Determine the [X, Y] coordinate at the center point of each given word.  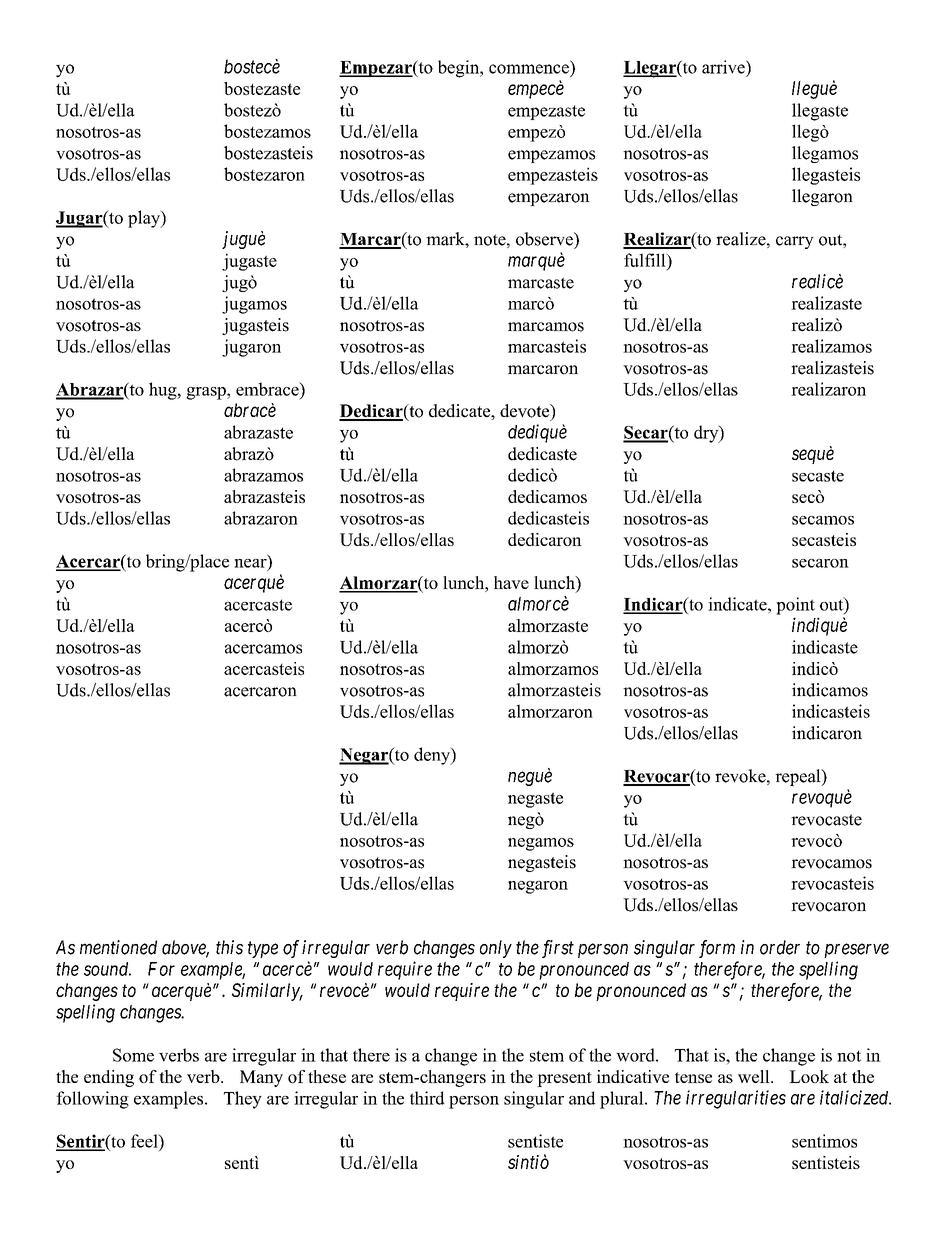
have [511, 582]
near [251, 563]
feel [145, 1141]
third [427, 1098]
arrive [724, 67]
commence [529, 69]
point [795, 606]
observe [545, 239]
